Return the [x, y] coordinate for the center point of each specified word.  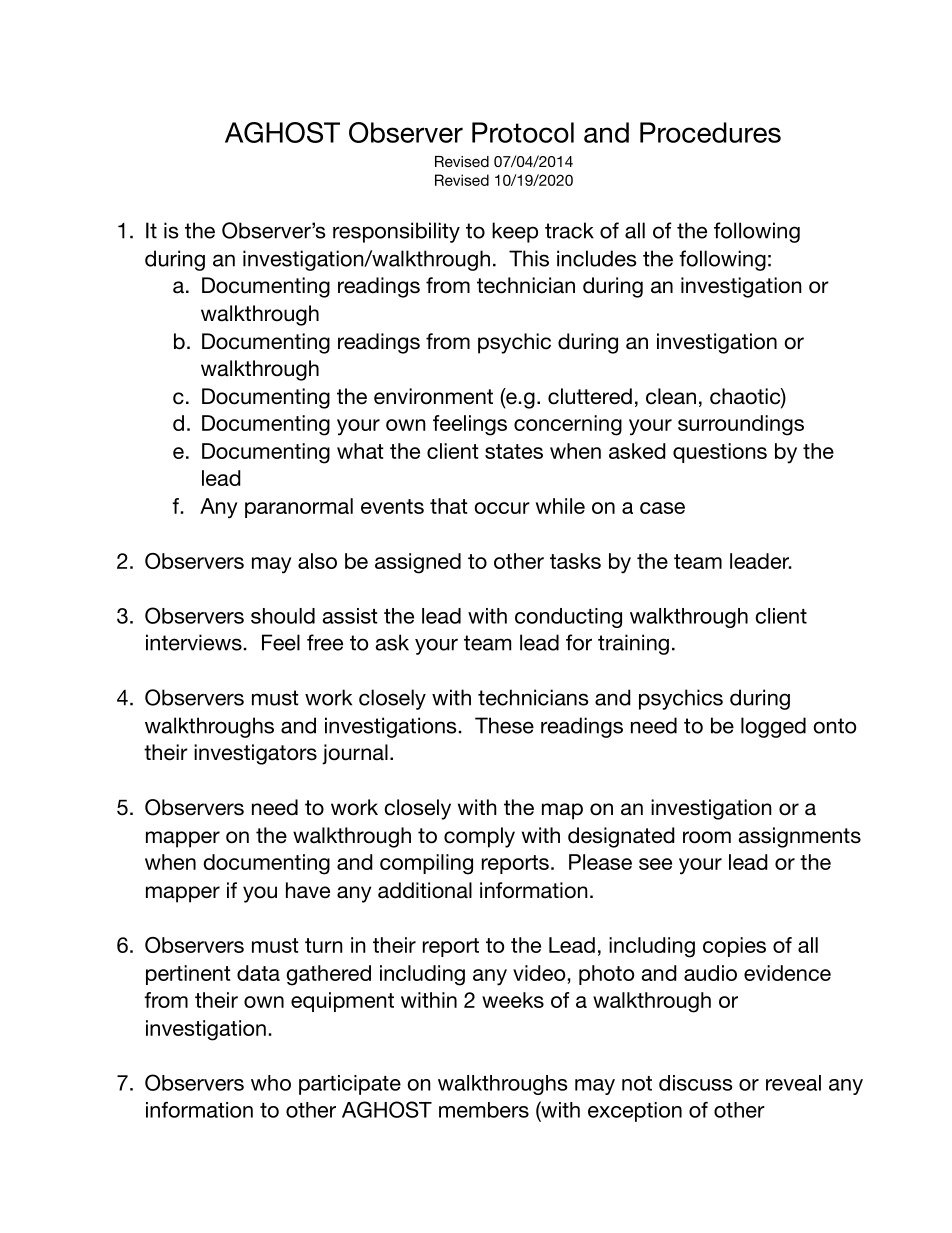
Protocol [523, 132]
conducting [568, 618]
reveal [793, 1083]
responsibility [396, 232]
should [283, 616]
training [633, 644]
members [484, 1110]
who [271, 1083]
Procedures [710, 132]
